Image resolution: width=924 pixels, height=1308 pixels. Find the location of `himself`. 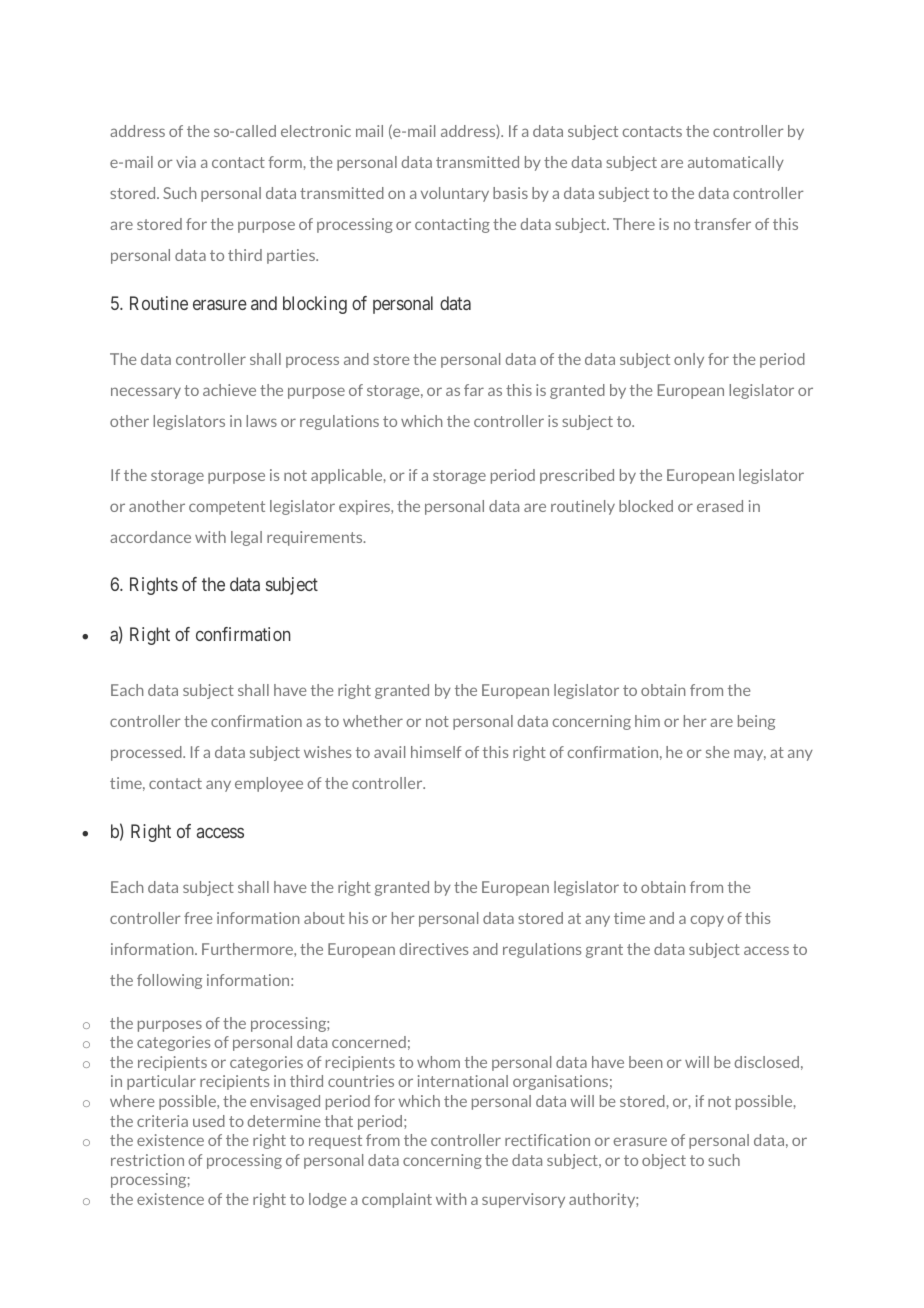

himself is located at coordinates (436, 752).
